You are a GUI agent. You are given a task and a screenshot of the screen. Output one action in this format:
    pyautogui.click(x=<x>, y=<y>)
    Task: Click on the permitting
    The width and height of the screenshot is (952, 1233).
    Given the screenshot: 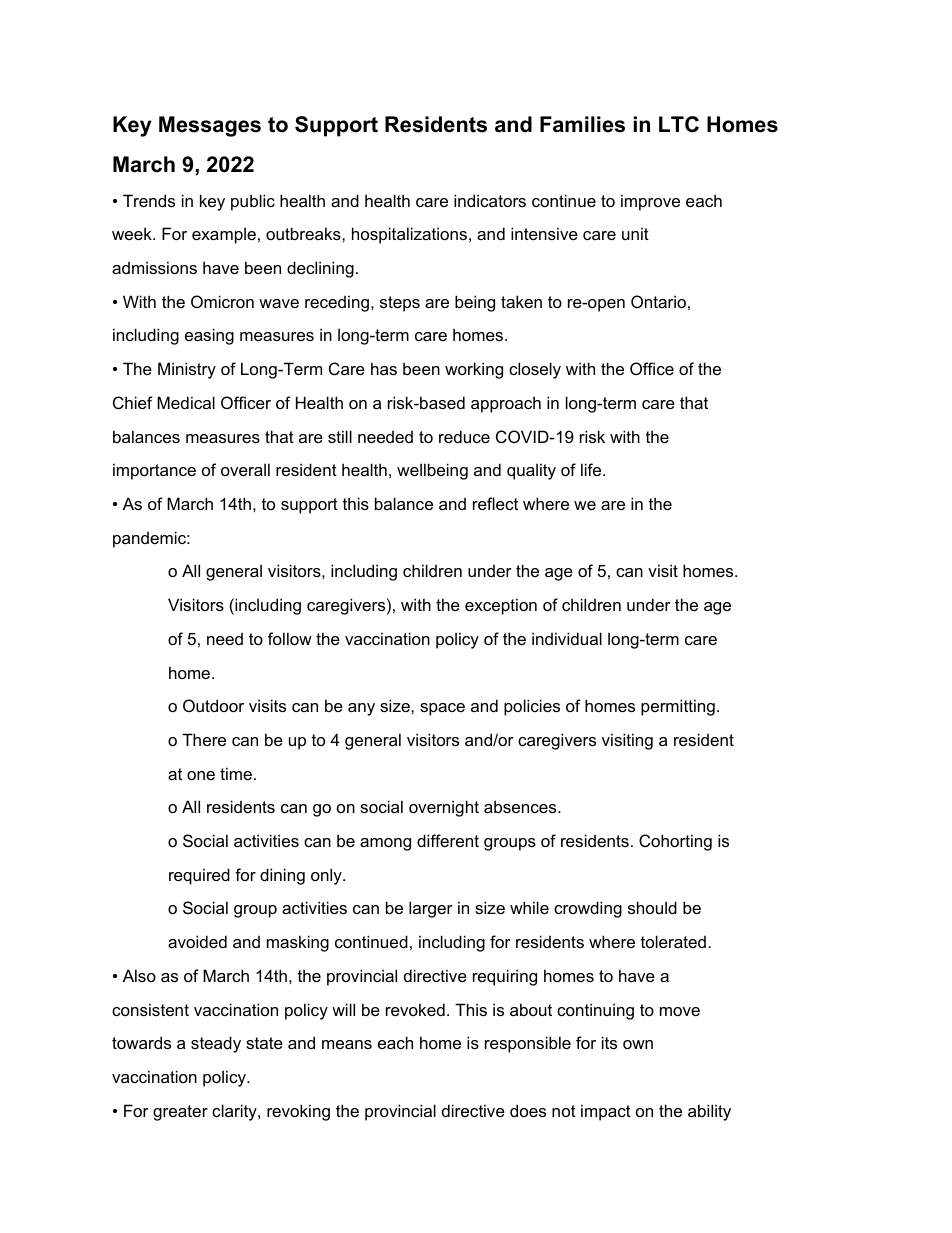 What is the action you would take?
    pyautogui.click(x=678, y=707)
